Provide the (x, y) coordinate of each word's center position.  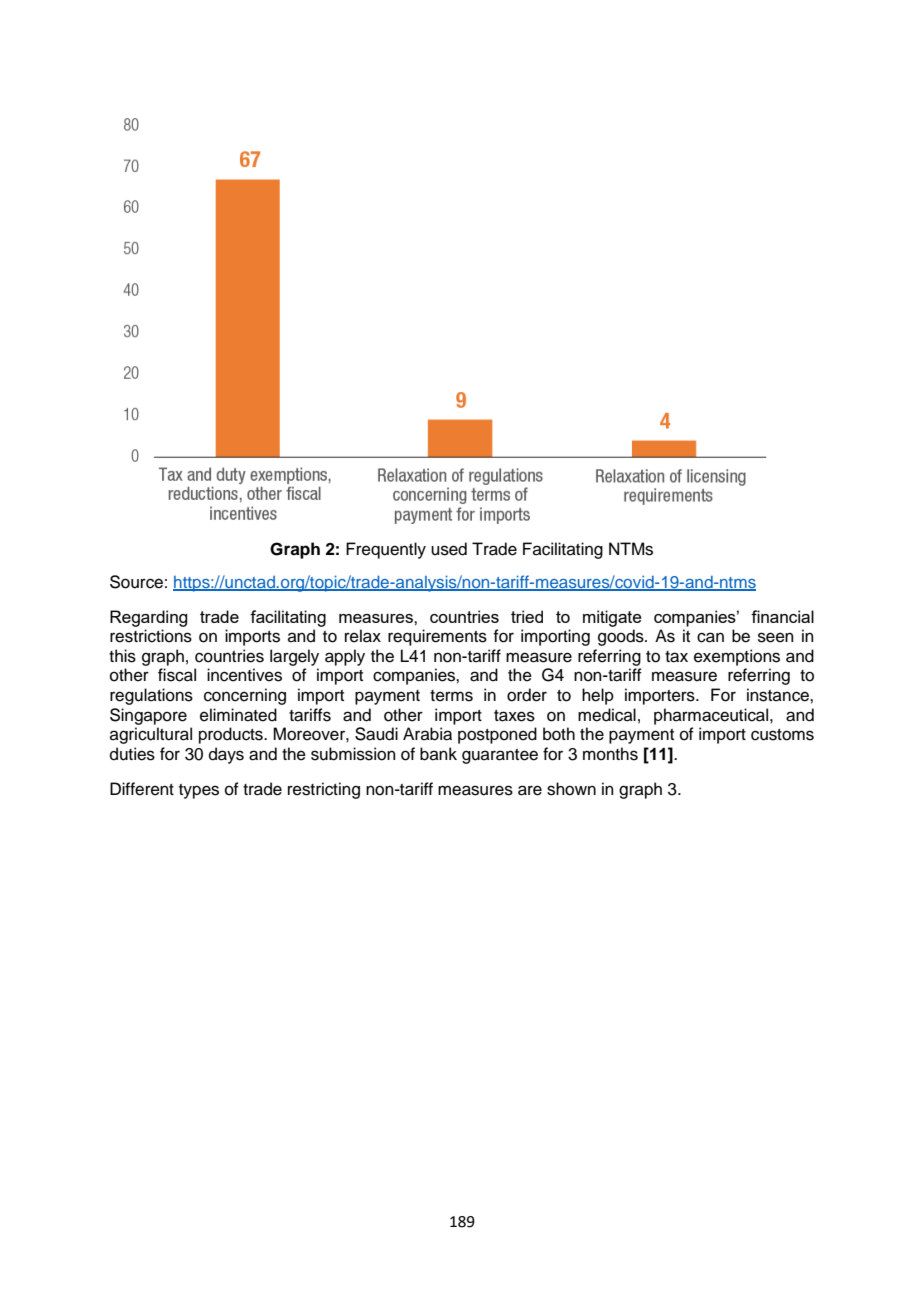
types (199, 791)
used (449, 549)
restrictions (151, 636)
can (710, 637)
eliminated (238, 715)
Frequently (386, 550)
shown (571, 789)
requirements (437, 637)
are (530, 790)
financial (782, 616)
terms (451, 696)
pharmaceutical (712, 716)
